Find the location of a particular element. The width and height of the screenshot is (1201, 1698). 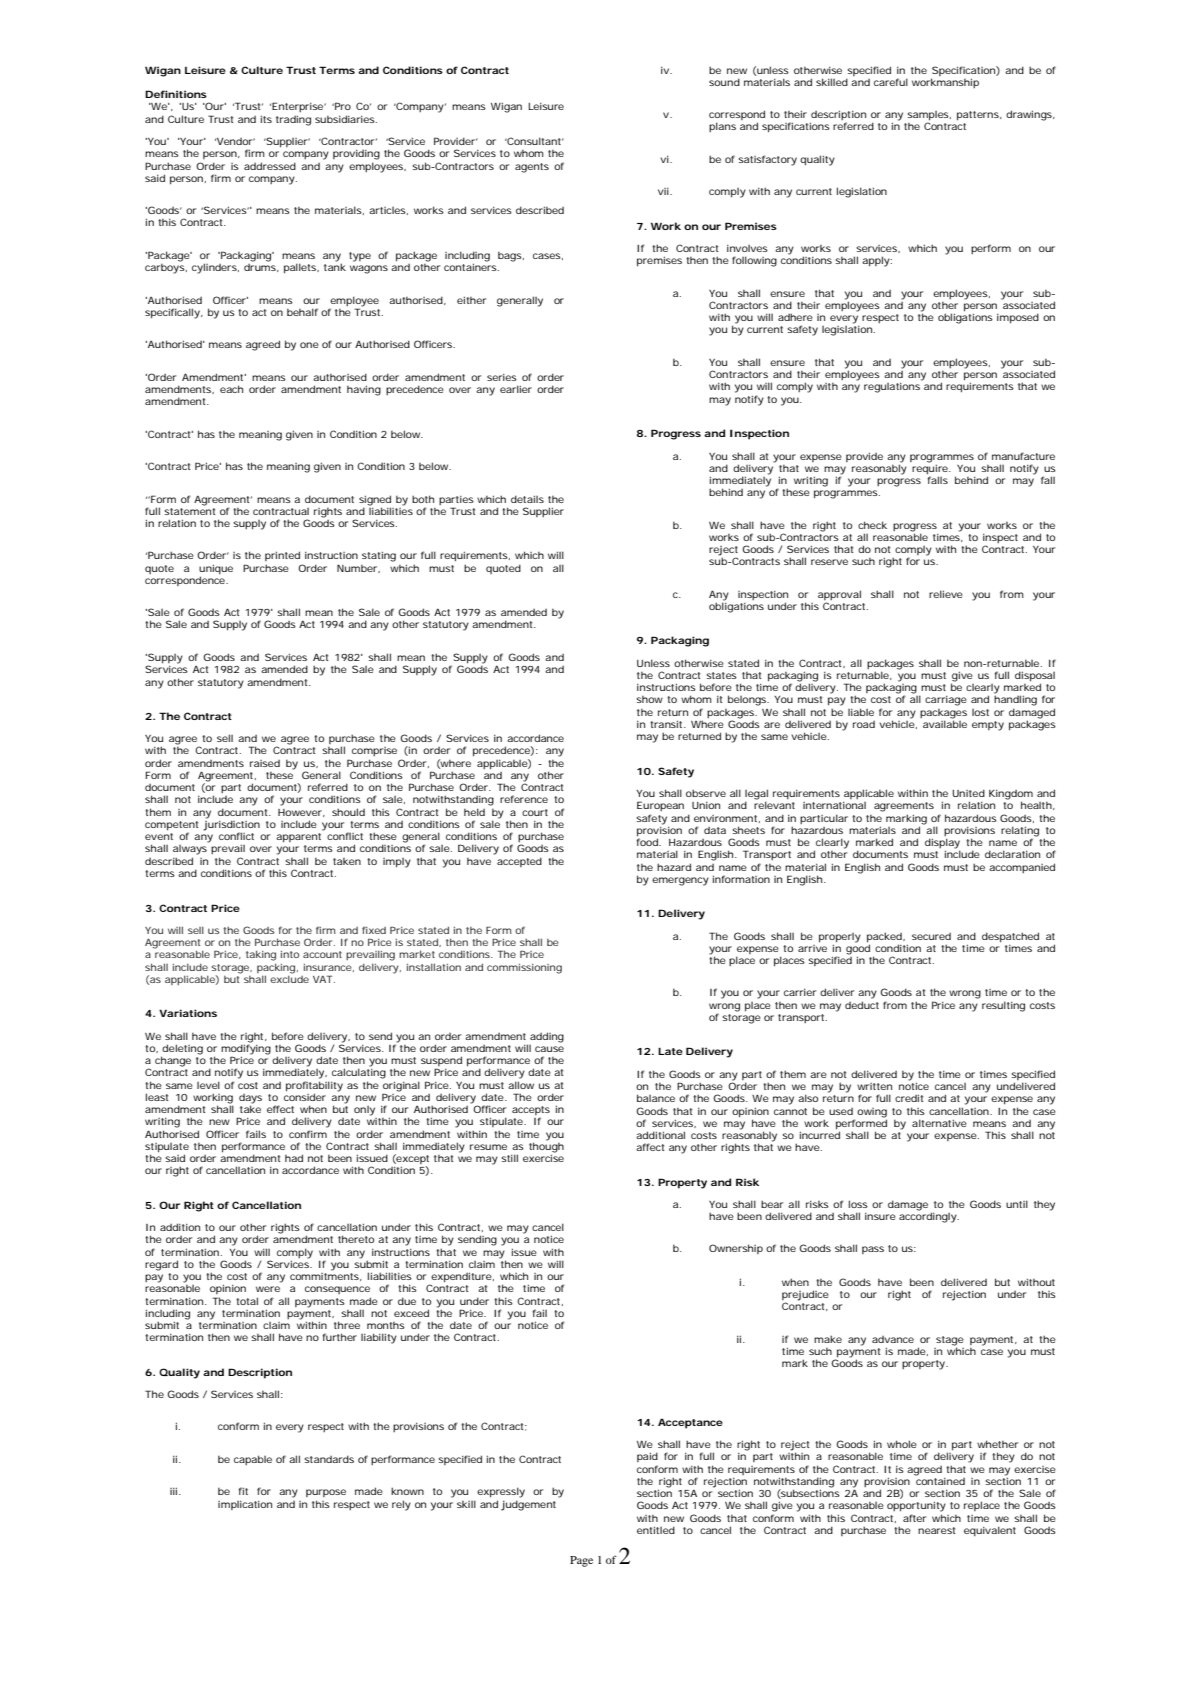

credit is located at coordinates (909, 1098).
